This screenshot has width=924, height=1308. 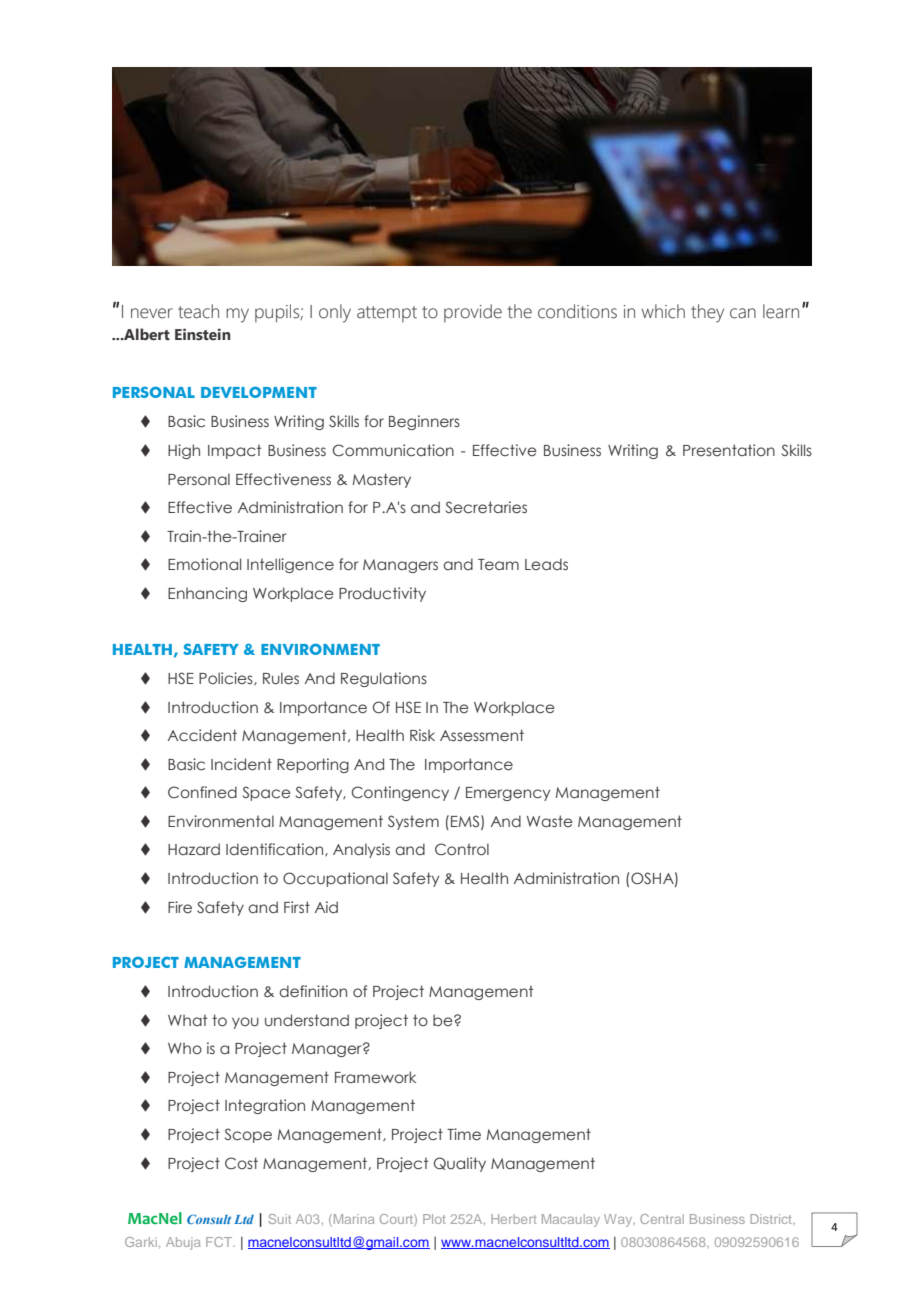 What do you see at coordinates (546, 564) in the screenshot?
I see `Leads` at bounding box center [546, 564].
